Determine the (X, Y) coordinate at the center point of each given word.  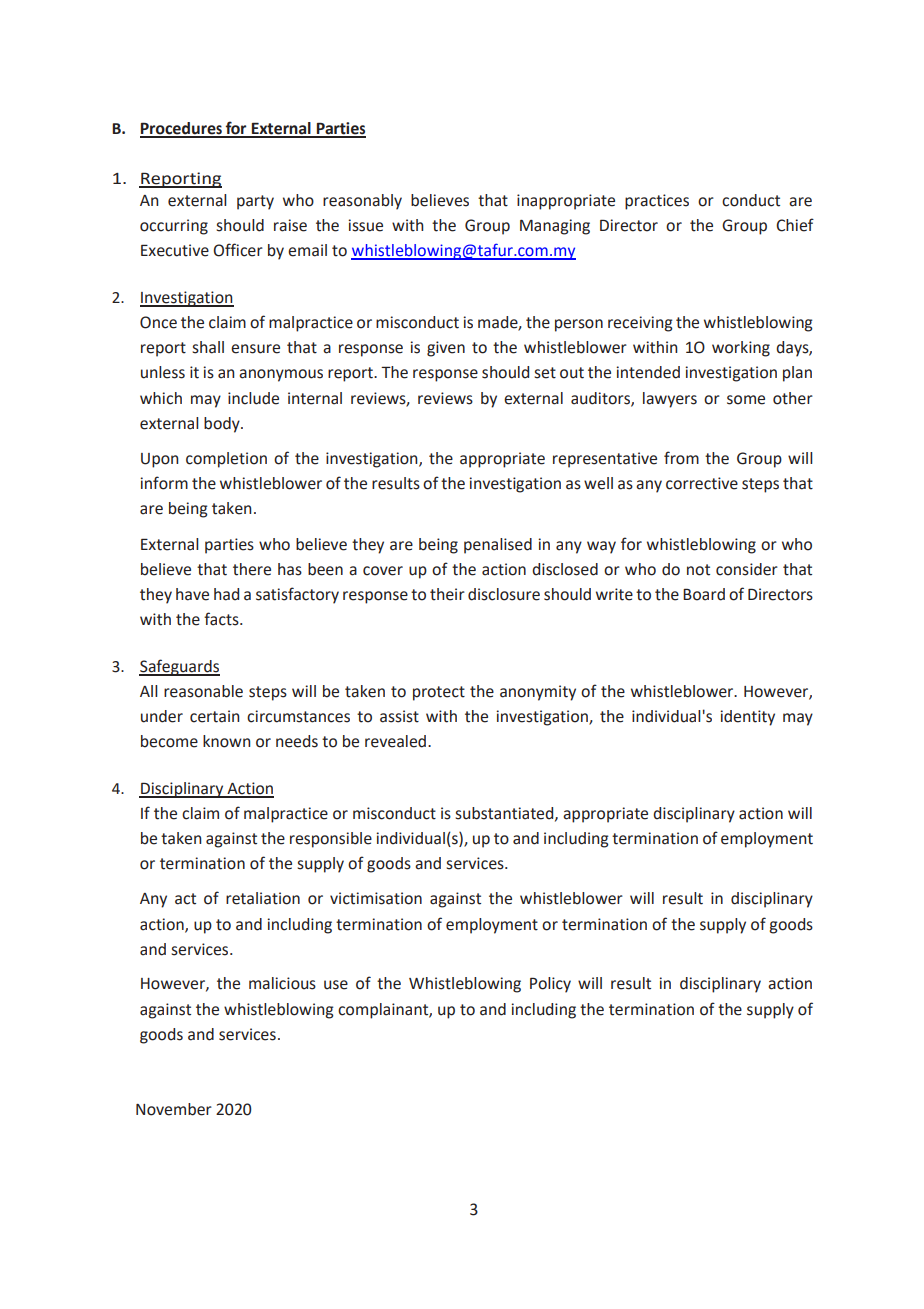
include (253, 398)
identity (747, 718)
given (446, 349)
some (746, 400)
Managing (555, 227)
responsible (331, 840)
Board (704, 594)
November (174, 1109)
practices (657, 202)
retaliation (263, 898)
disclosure (504, 594)
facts (222, 619)
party (255, 202)
